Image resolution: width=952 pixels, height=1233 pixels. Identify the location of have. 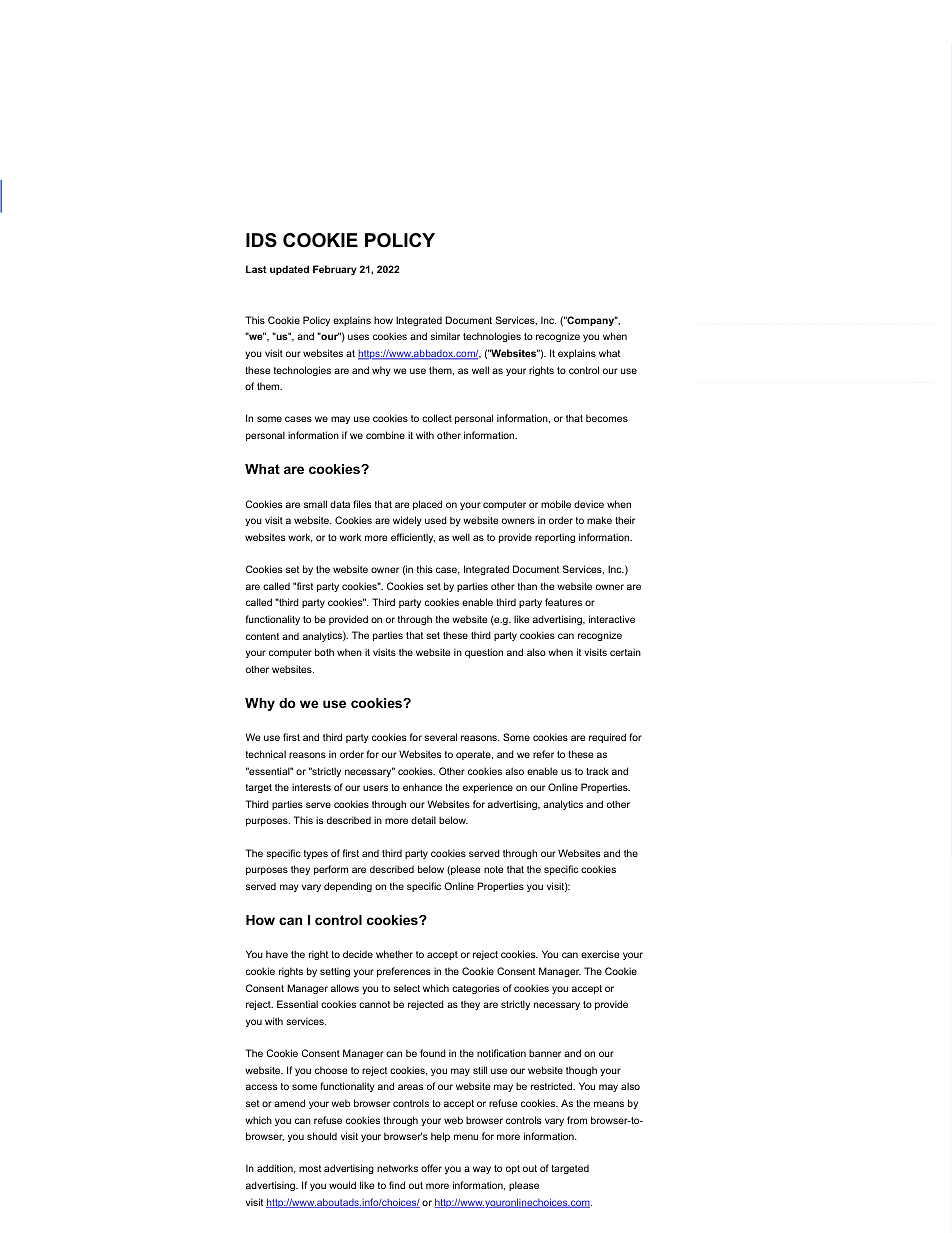
(277, 954).
